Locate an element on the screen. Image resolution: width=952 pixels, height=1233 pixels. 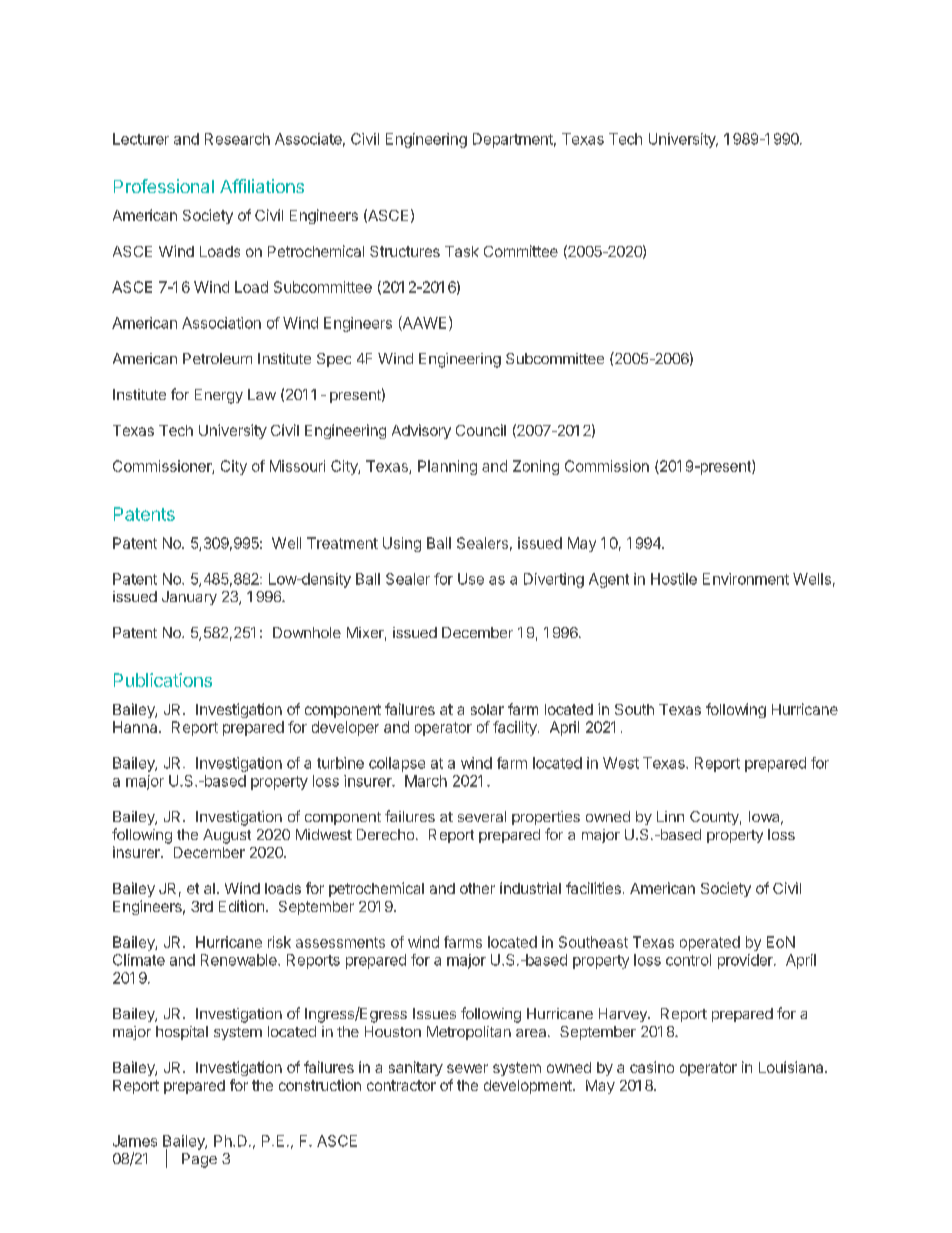
Environment is located at coordinates (746, 579).
